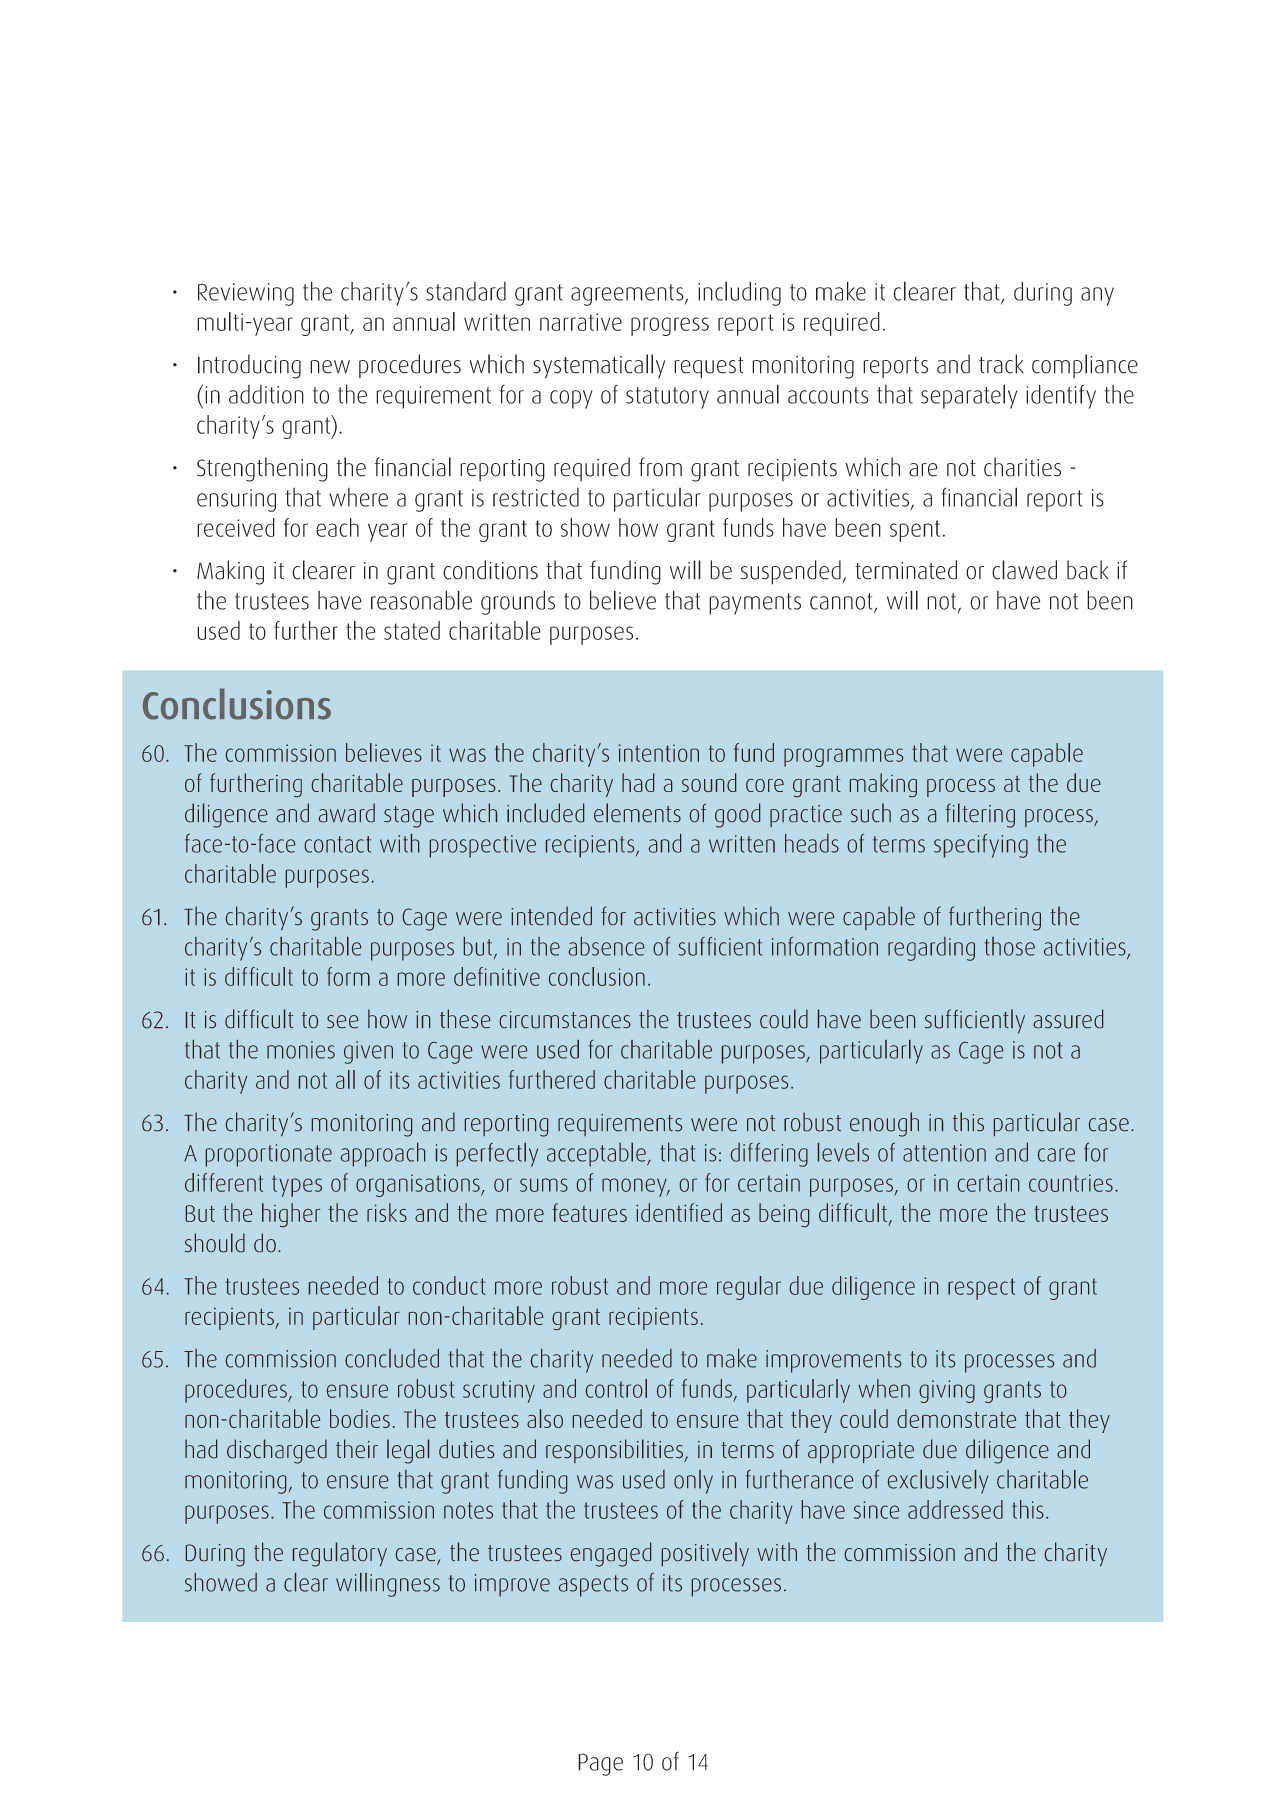 The height and width of the screenshot is (1819, 1286). Describe the element at coordinates (340, 1554) in the screenshot. I see `regulatory` at that location.
